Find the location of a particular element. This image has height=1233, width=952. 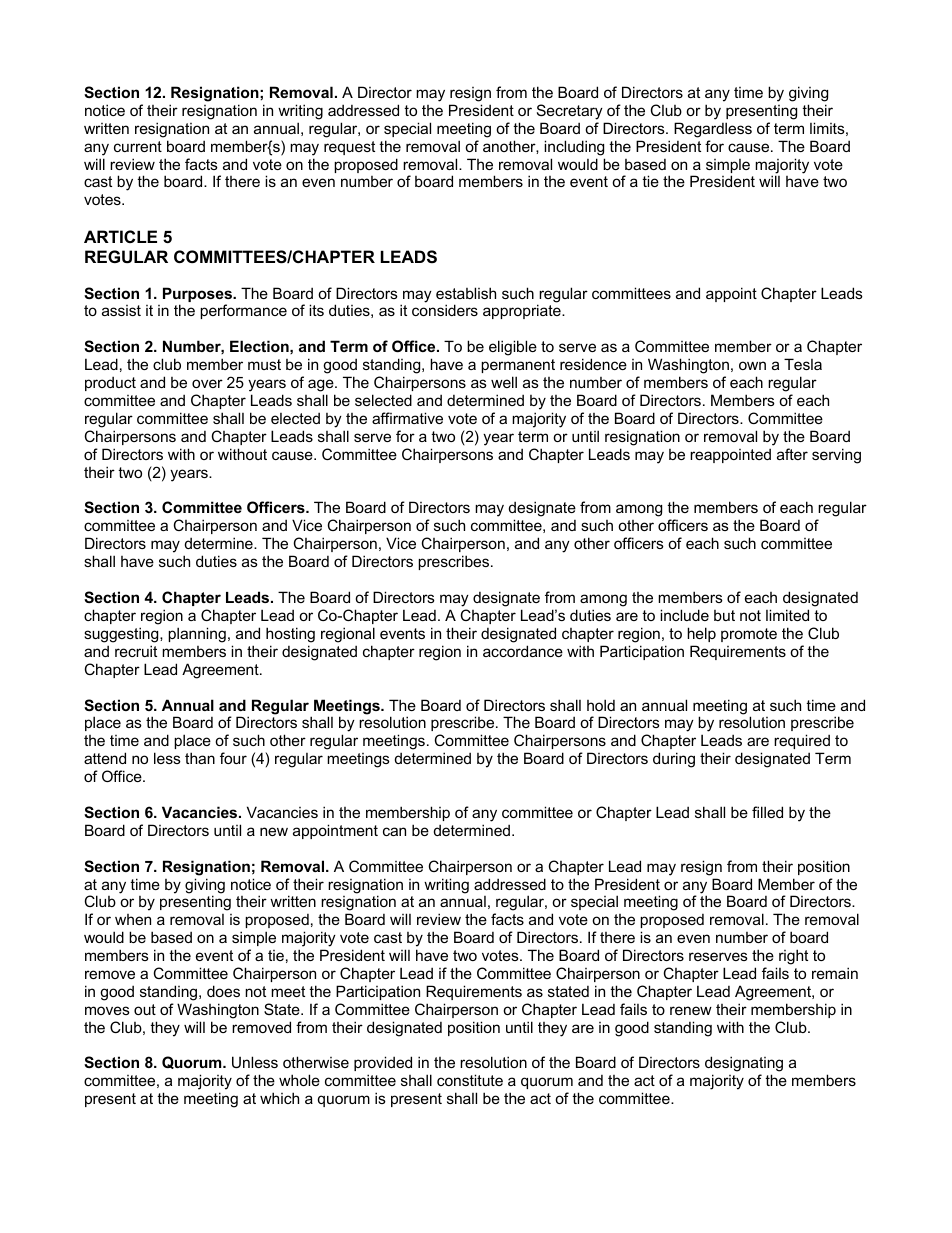

which is located at coordinates (279, 1098).
